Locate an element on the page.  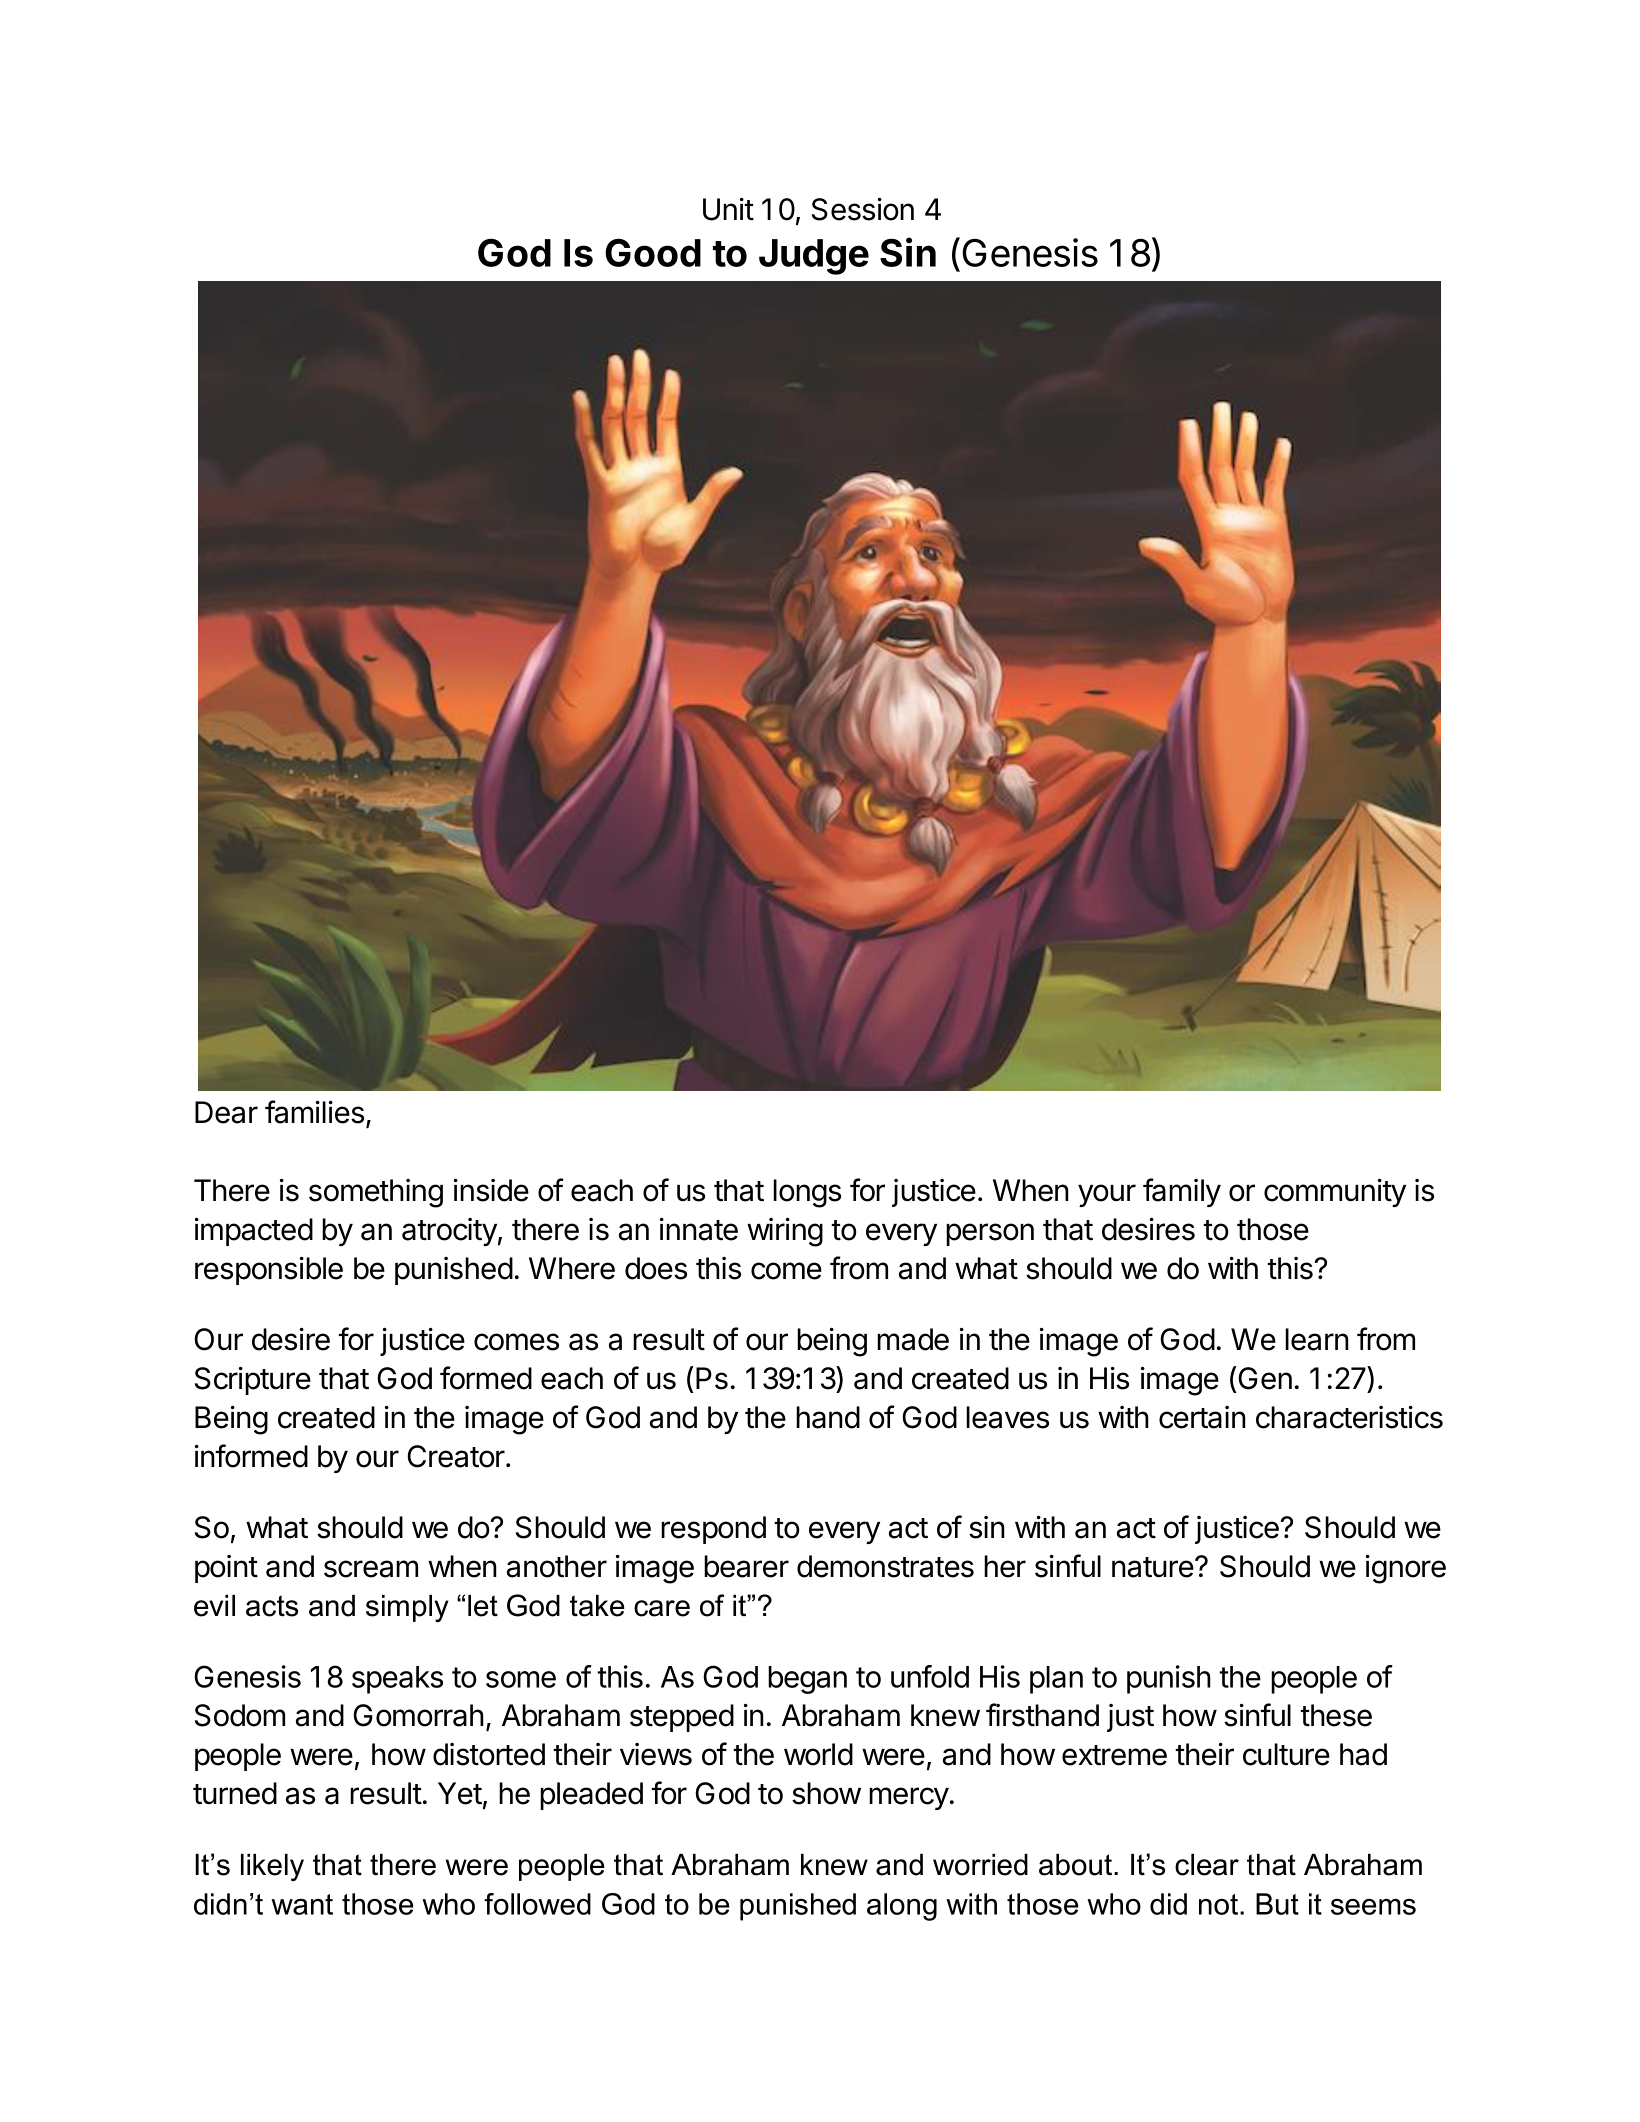
Good is located at coordinates (653, 252).
